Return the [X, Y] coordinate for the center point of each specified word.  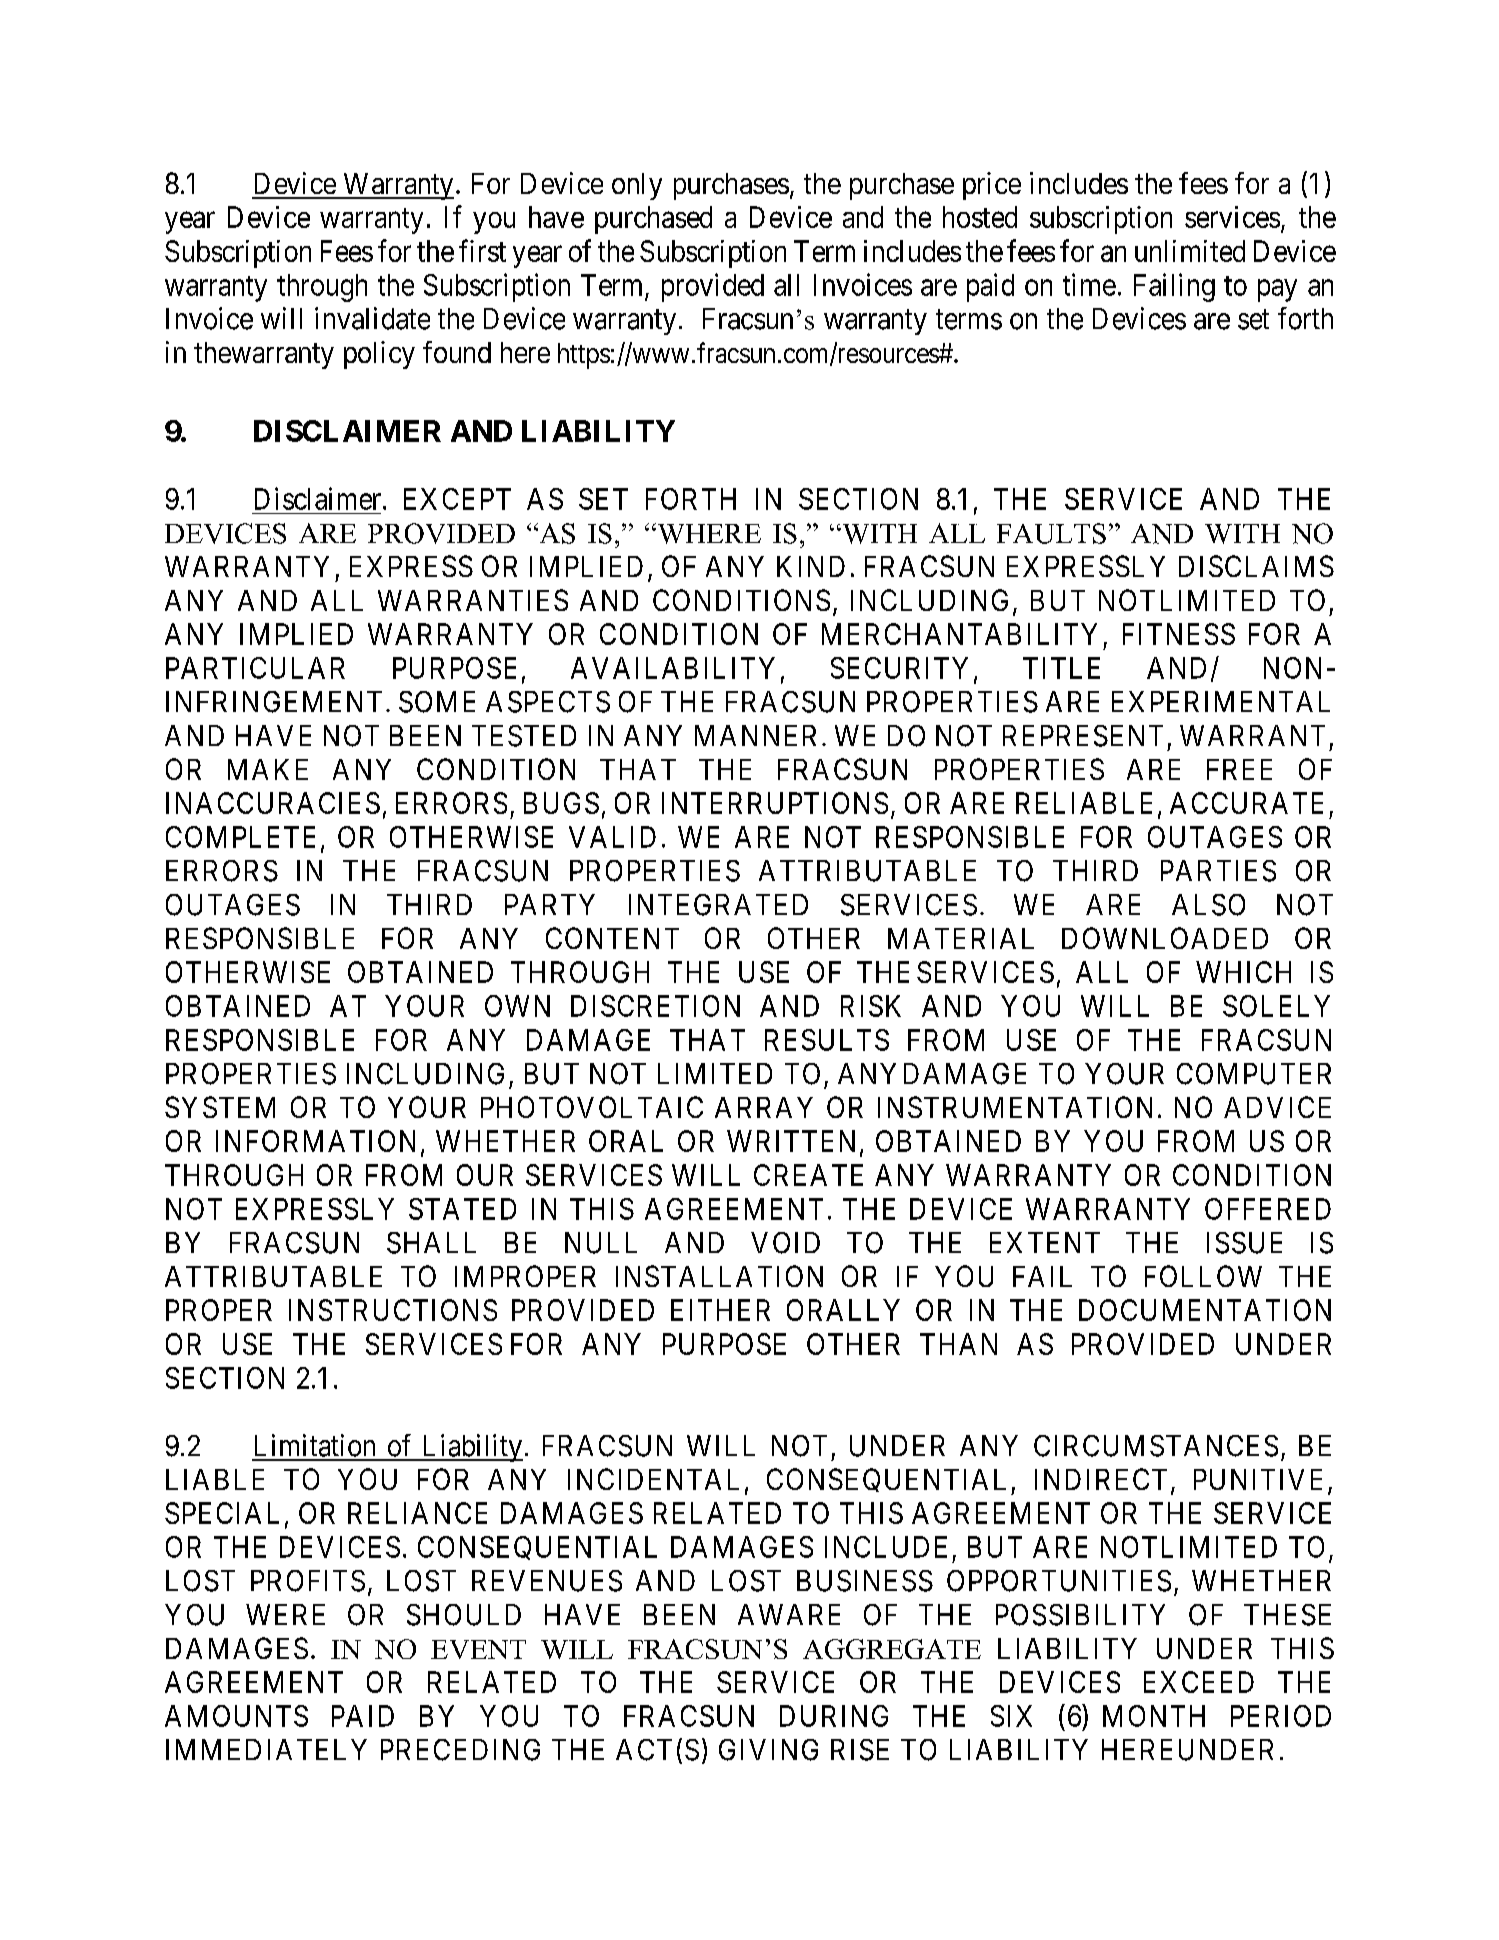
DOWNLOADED [1165, 938]
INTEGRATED [718, 905]
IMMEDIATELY [266, 1749]
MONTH [1154, 1716]
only [637, 186]
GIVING [768, 1750]
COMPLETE [240, 837]
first [482, 250]
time [1089, 284]
